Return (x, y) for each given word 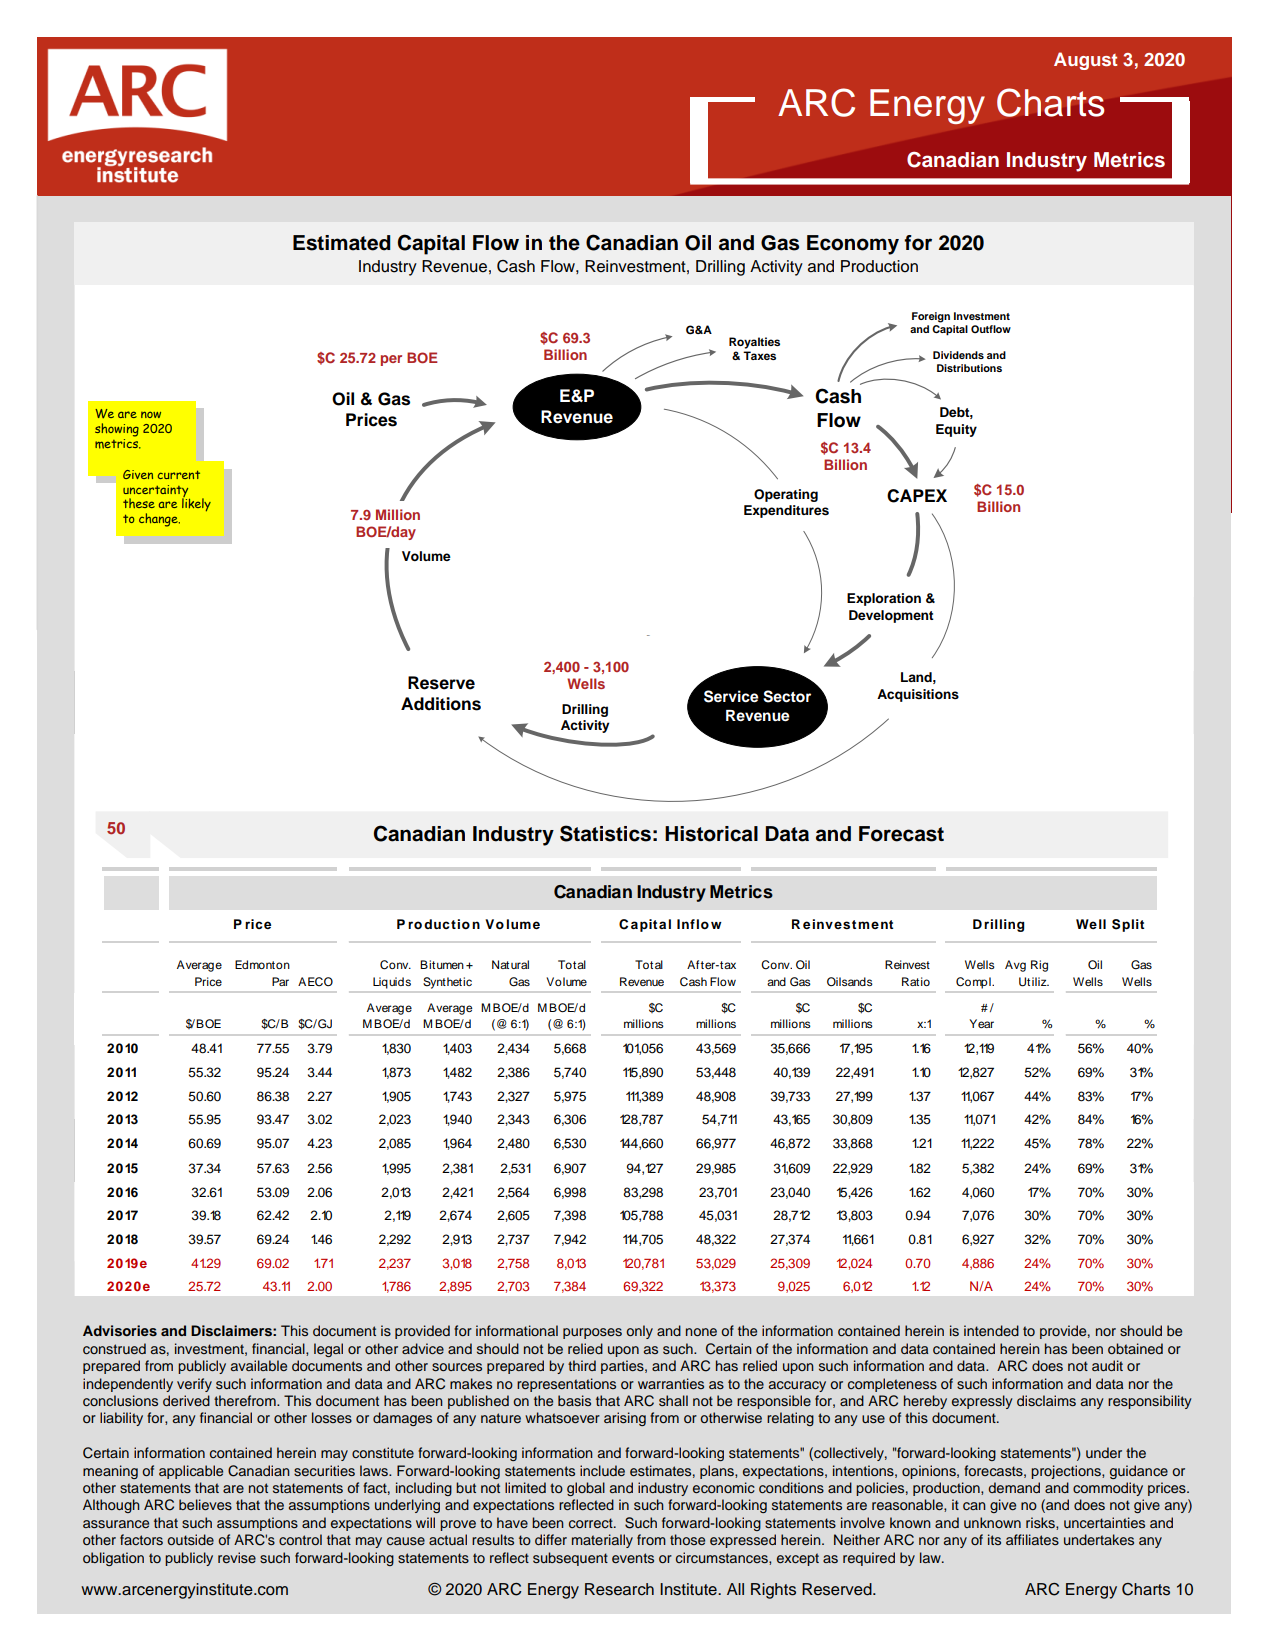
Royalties (754, 343)
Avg (1015, 966)
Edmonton (262, 964)
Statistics (605, 833)
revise (237, 1557)
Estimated (342, 243)
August (1085, 61)
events (633, 1558)
